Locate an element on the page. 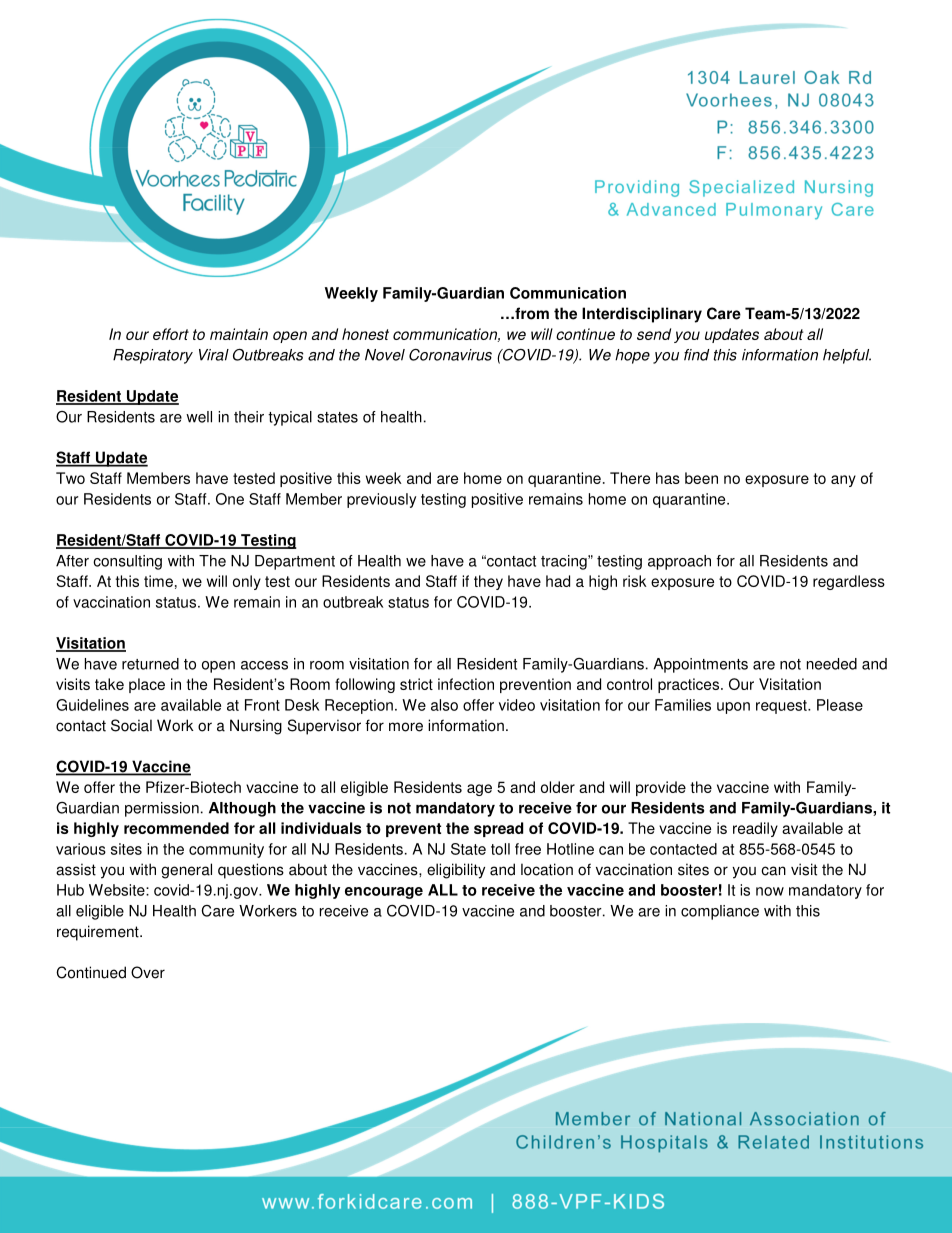 This page has height=1233, width=952. recommended is located at coordinates (176, 828).
